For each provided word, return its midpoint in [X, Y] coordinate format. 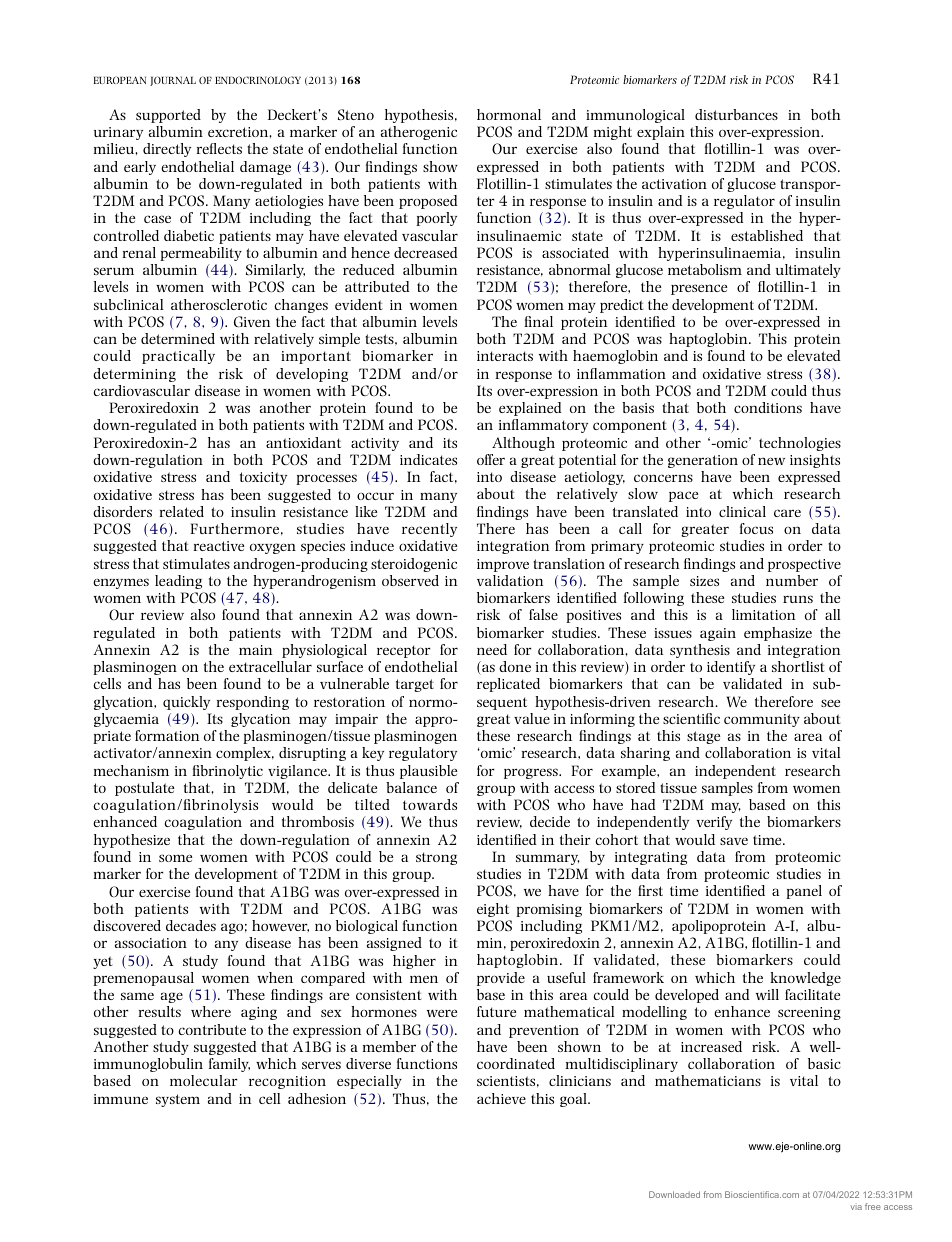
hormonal [509, 114]
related [181, 511]
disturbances [736, 114]
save [734, 841]
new [771, 461]
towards [430, 804]
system [178, 1100]
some [175, 858]
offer [491, 459]
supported [168, 116]
